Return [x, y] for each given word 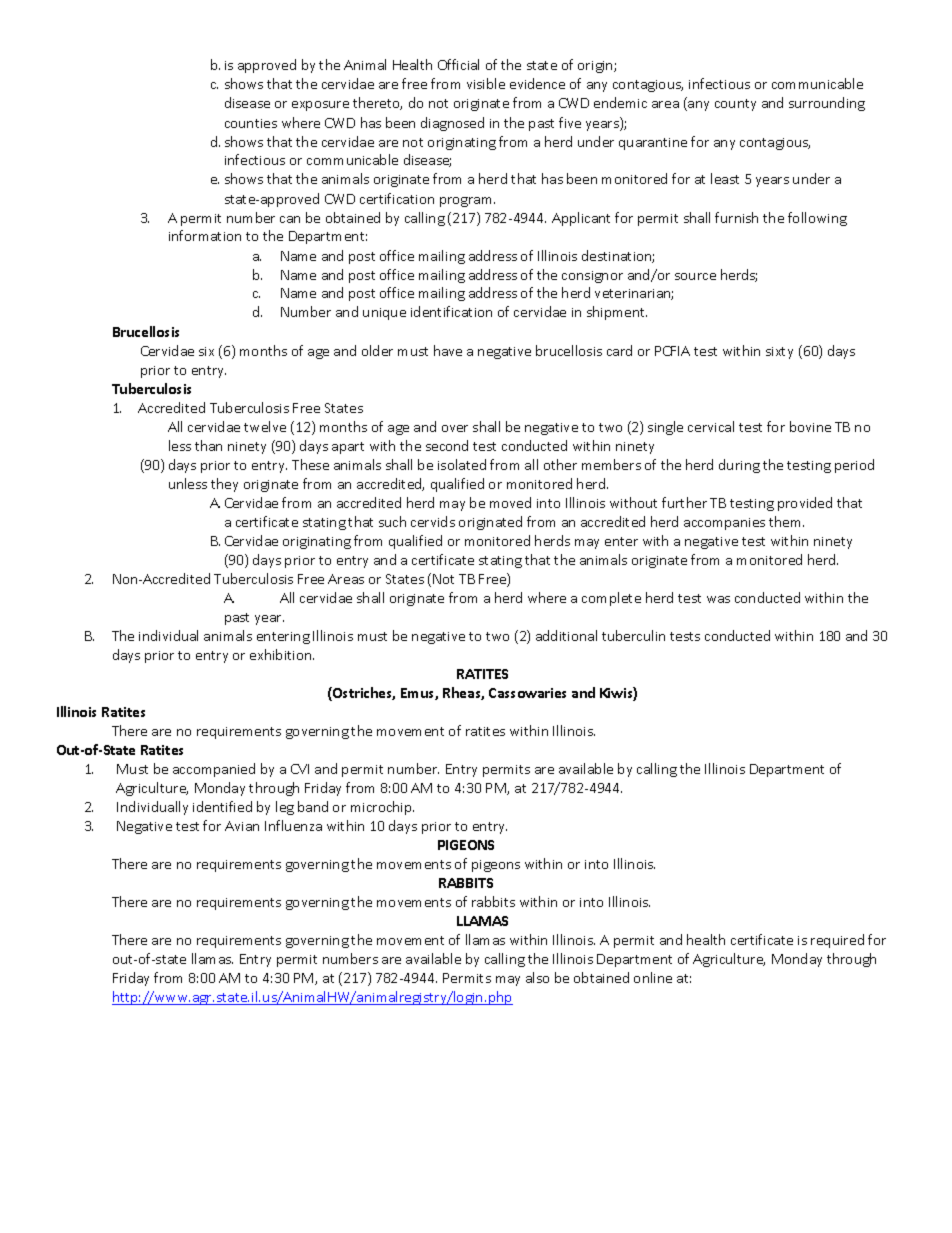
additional [566, 635]
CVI [300, 769]
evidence [537, 83]
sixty [779, 353]
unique [384, 314]
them [786, 521]
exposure [320, 106]
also [537, 977]
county [735, 105]
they [224, 485]
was [718, 599]
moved [510, 502]
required [837, 941]
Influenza [293, 825]
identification [451, 311]
